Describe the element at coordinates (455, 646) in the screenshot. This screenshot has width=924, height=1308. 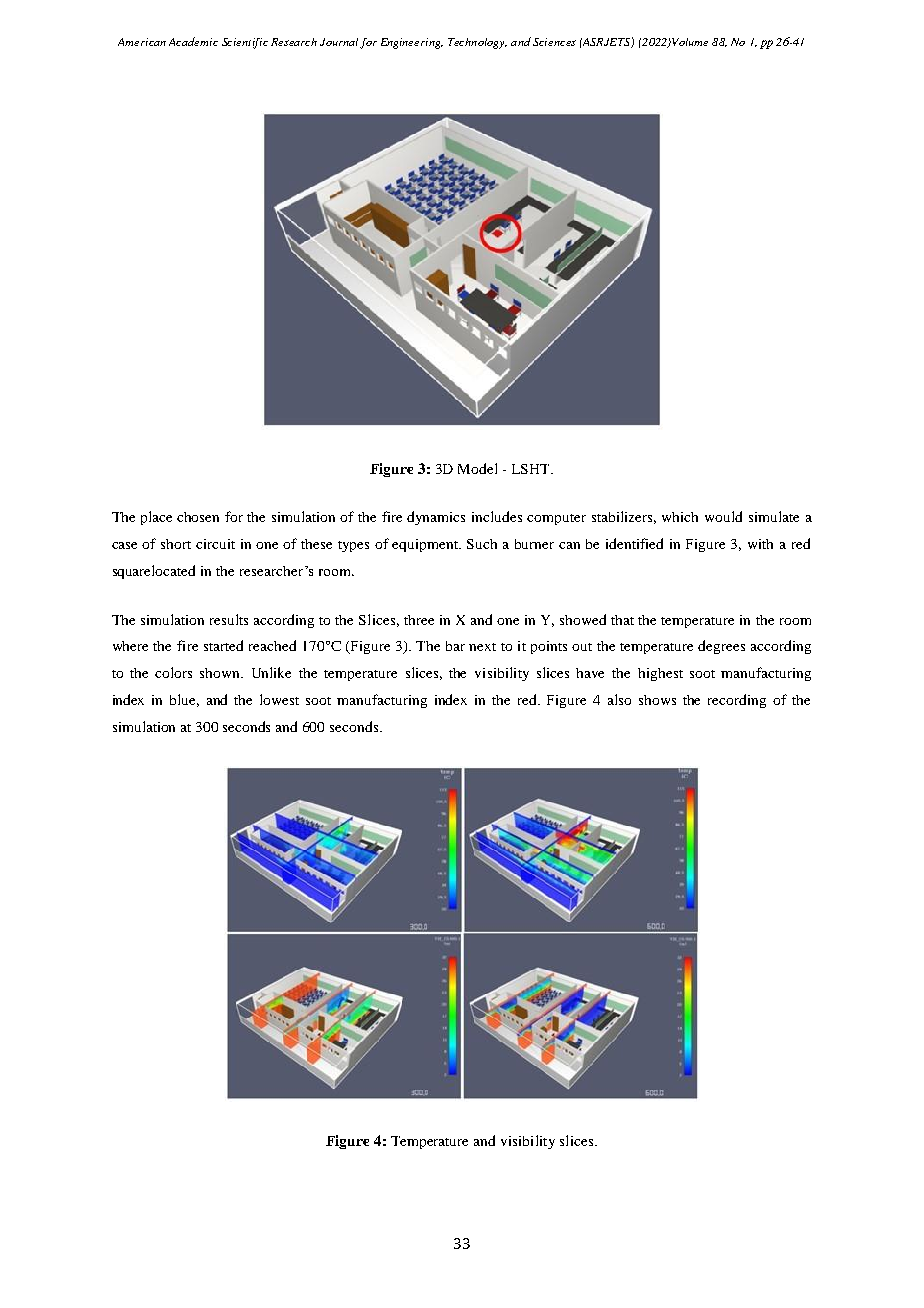
I see `bar` at that location.
